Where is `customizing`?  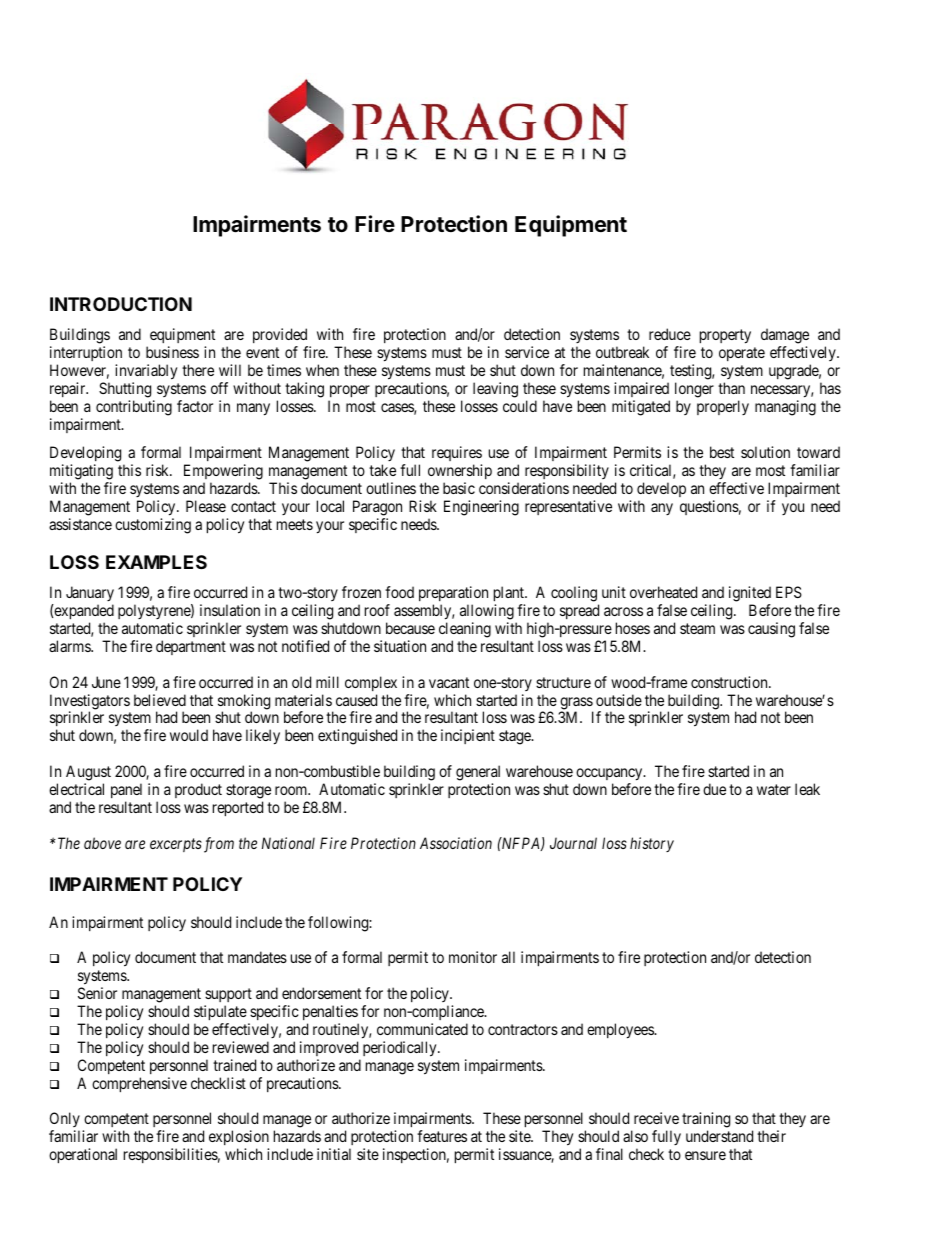
customizing is located at coordinates (153, 526).
